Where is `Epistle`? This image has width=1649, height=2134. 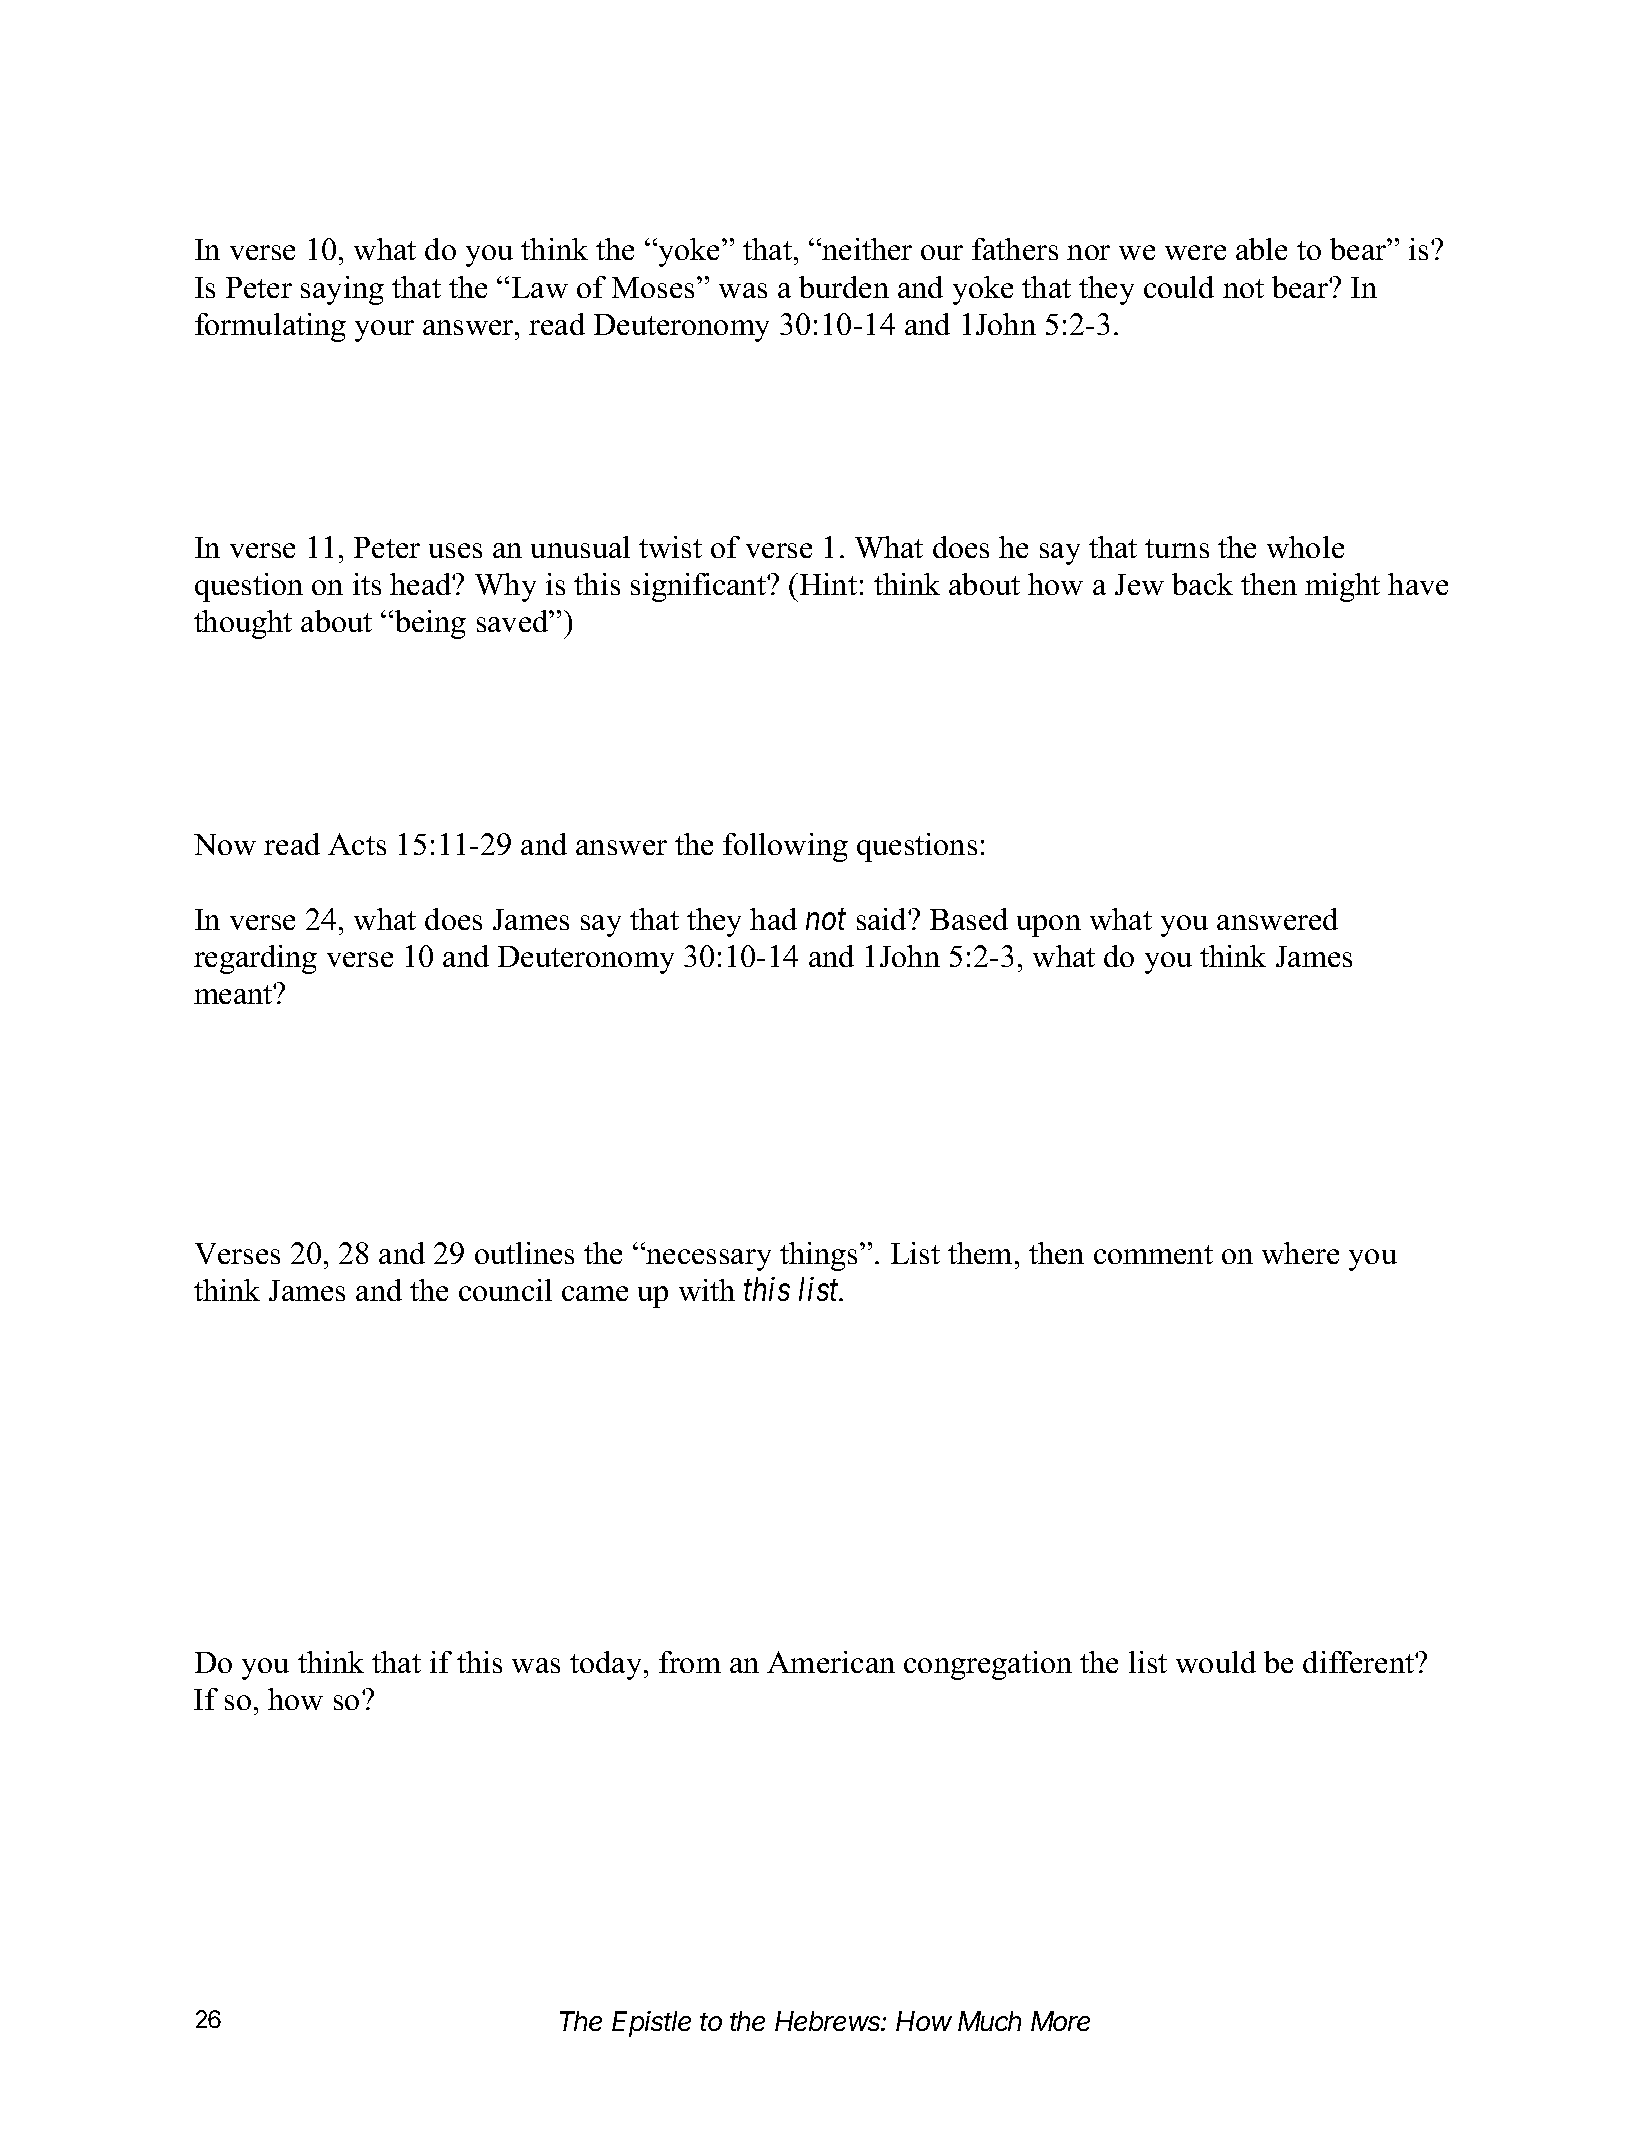 Epistle is located at coordinates (651, 2024).
